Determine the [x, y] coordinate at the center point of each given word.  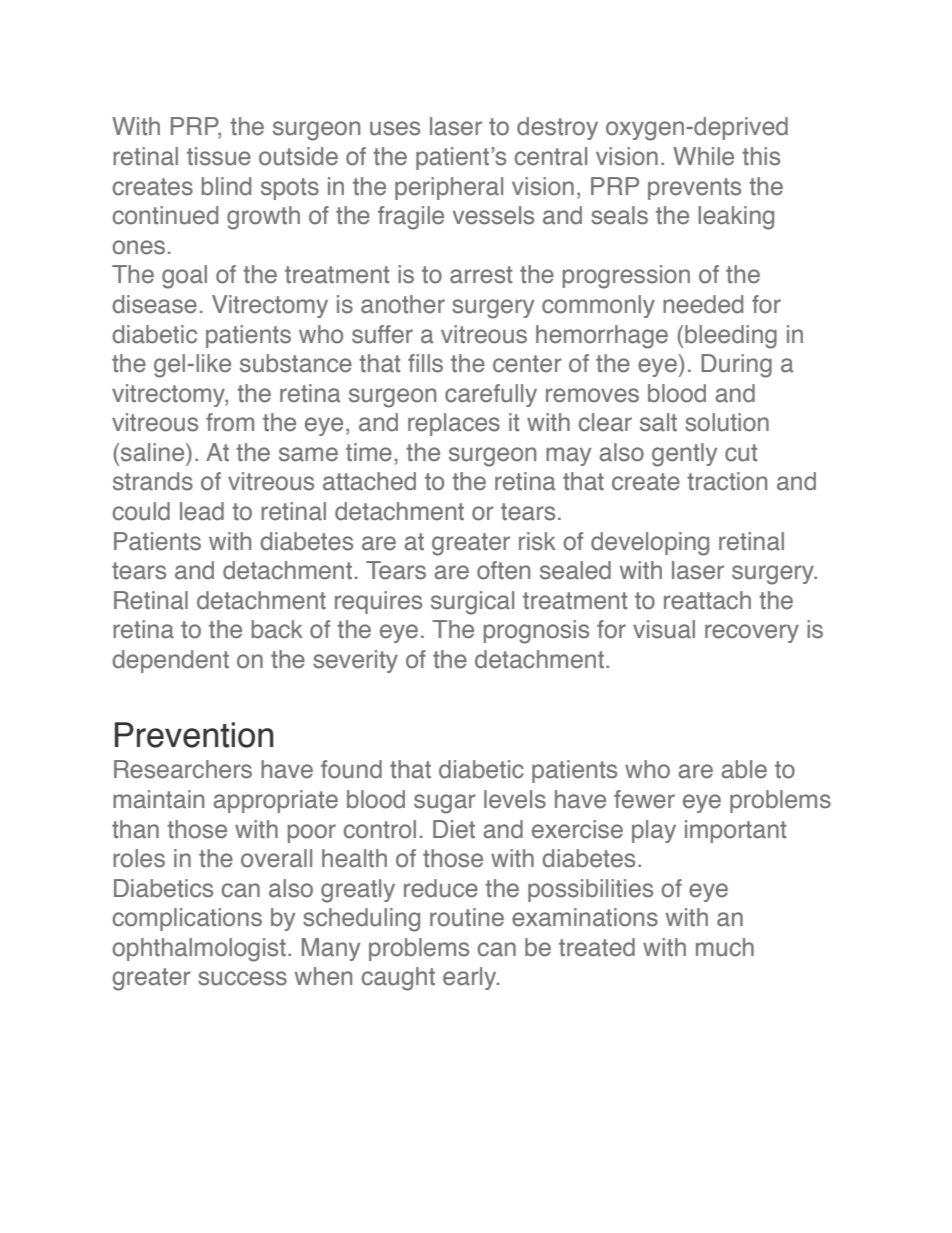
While [703, 156]
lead [202, 511]
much [725, 947]
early [471, 978]
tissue [219, 156]
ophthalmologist [199, 950]
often [503, 570]
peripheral [449, 188]
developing [650, 544]
